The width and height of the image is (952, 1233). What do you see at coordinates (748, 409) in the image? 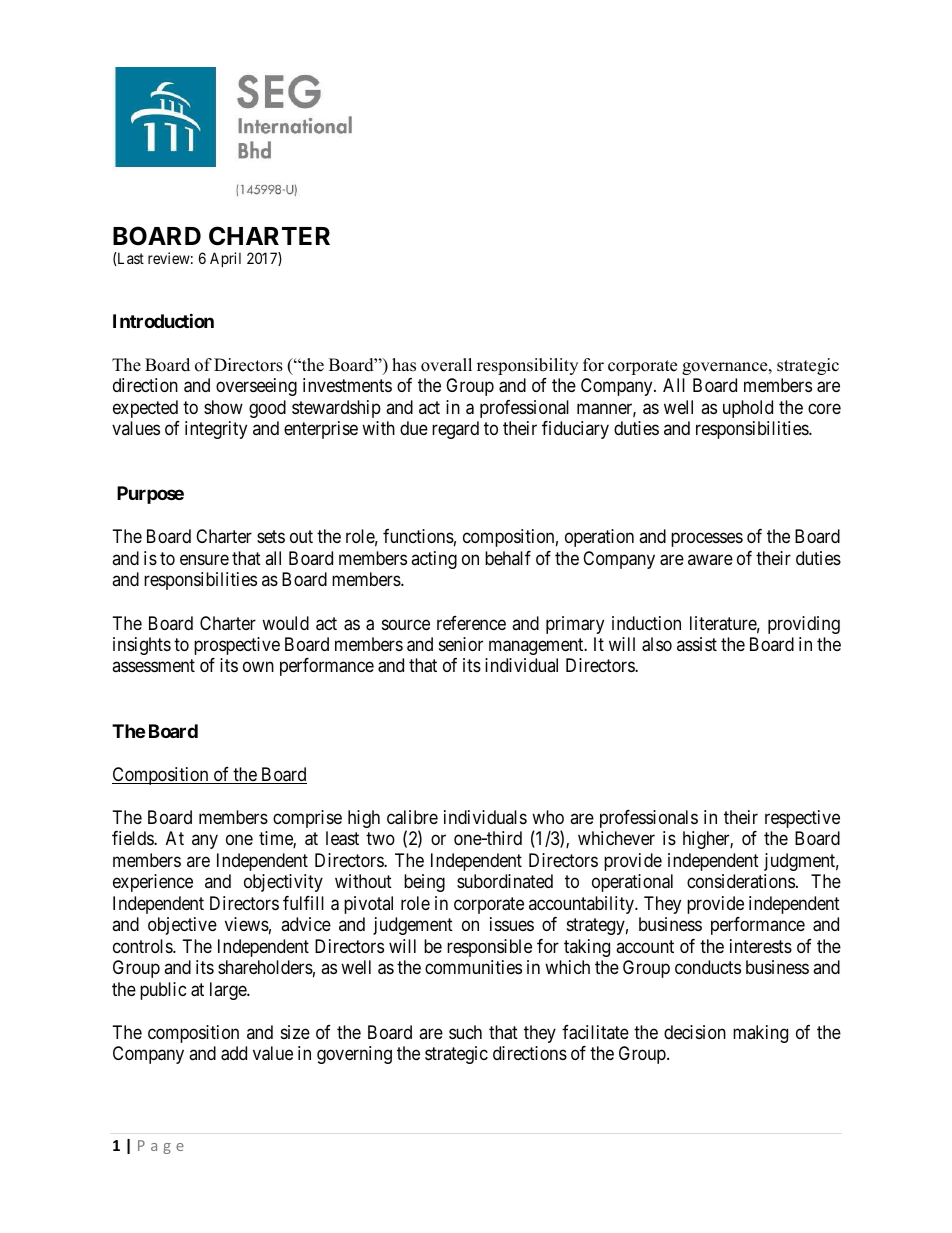
I see `uphold` at bounding box center [748, 409].
